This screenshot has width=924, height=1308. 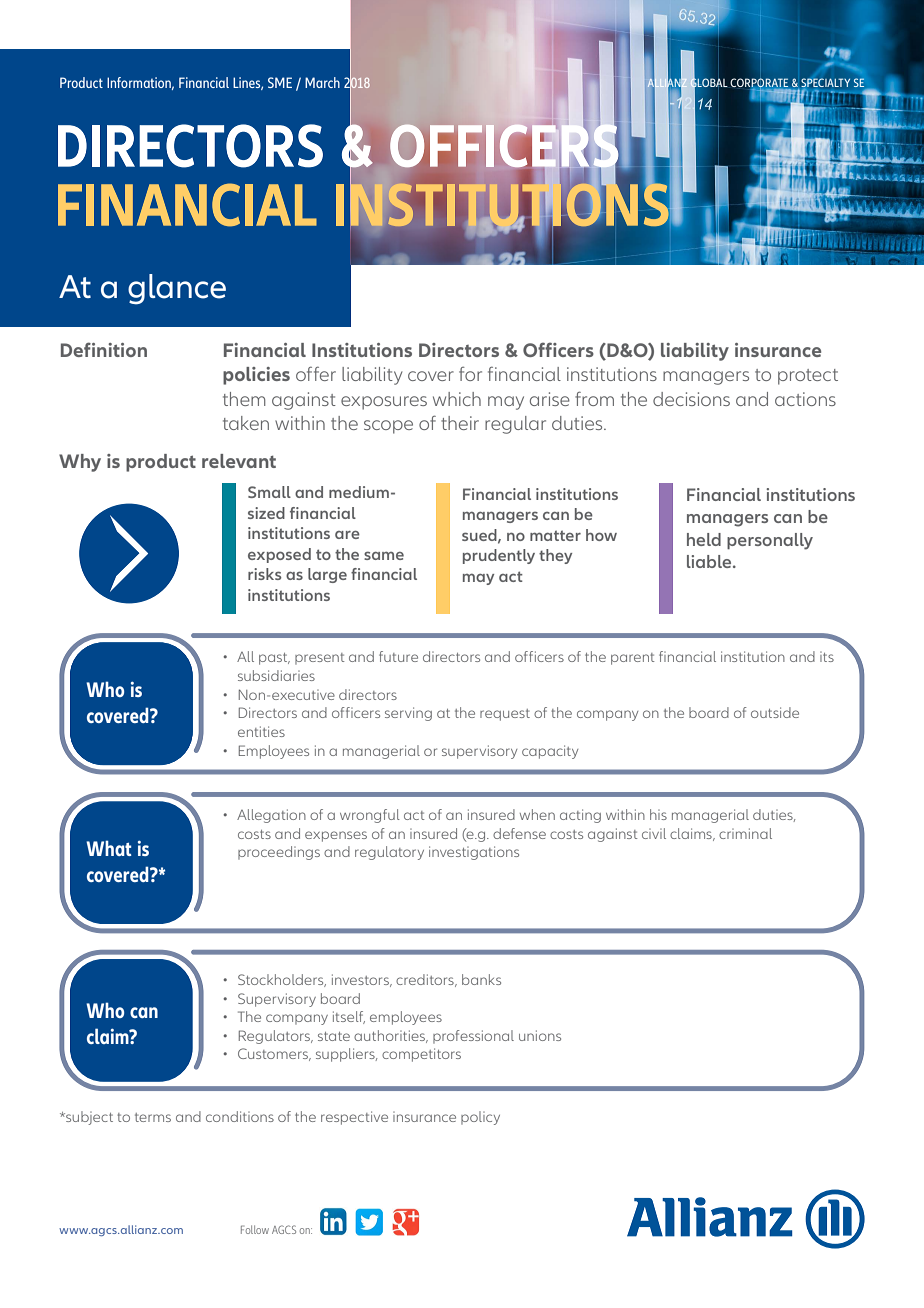 What do you see at coordinates (775, 712) in the screenshot?
I see `outside` at bounding box center [775, 712].
